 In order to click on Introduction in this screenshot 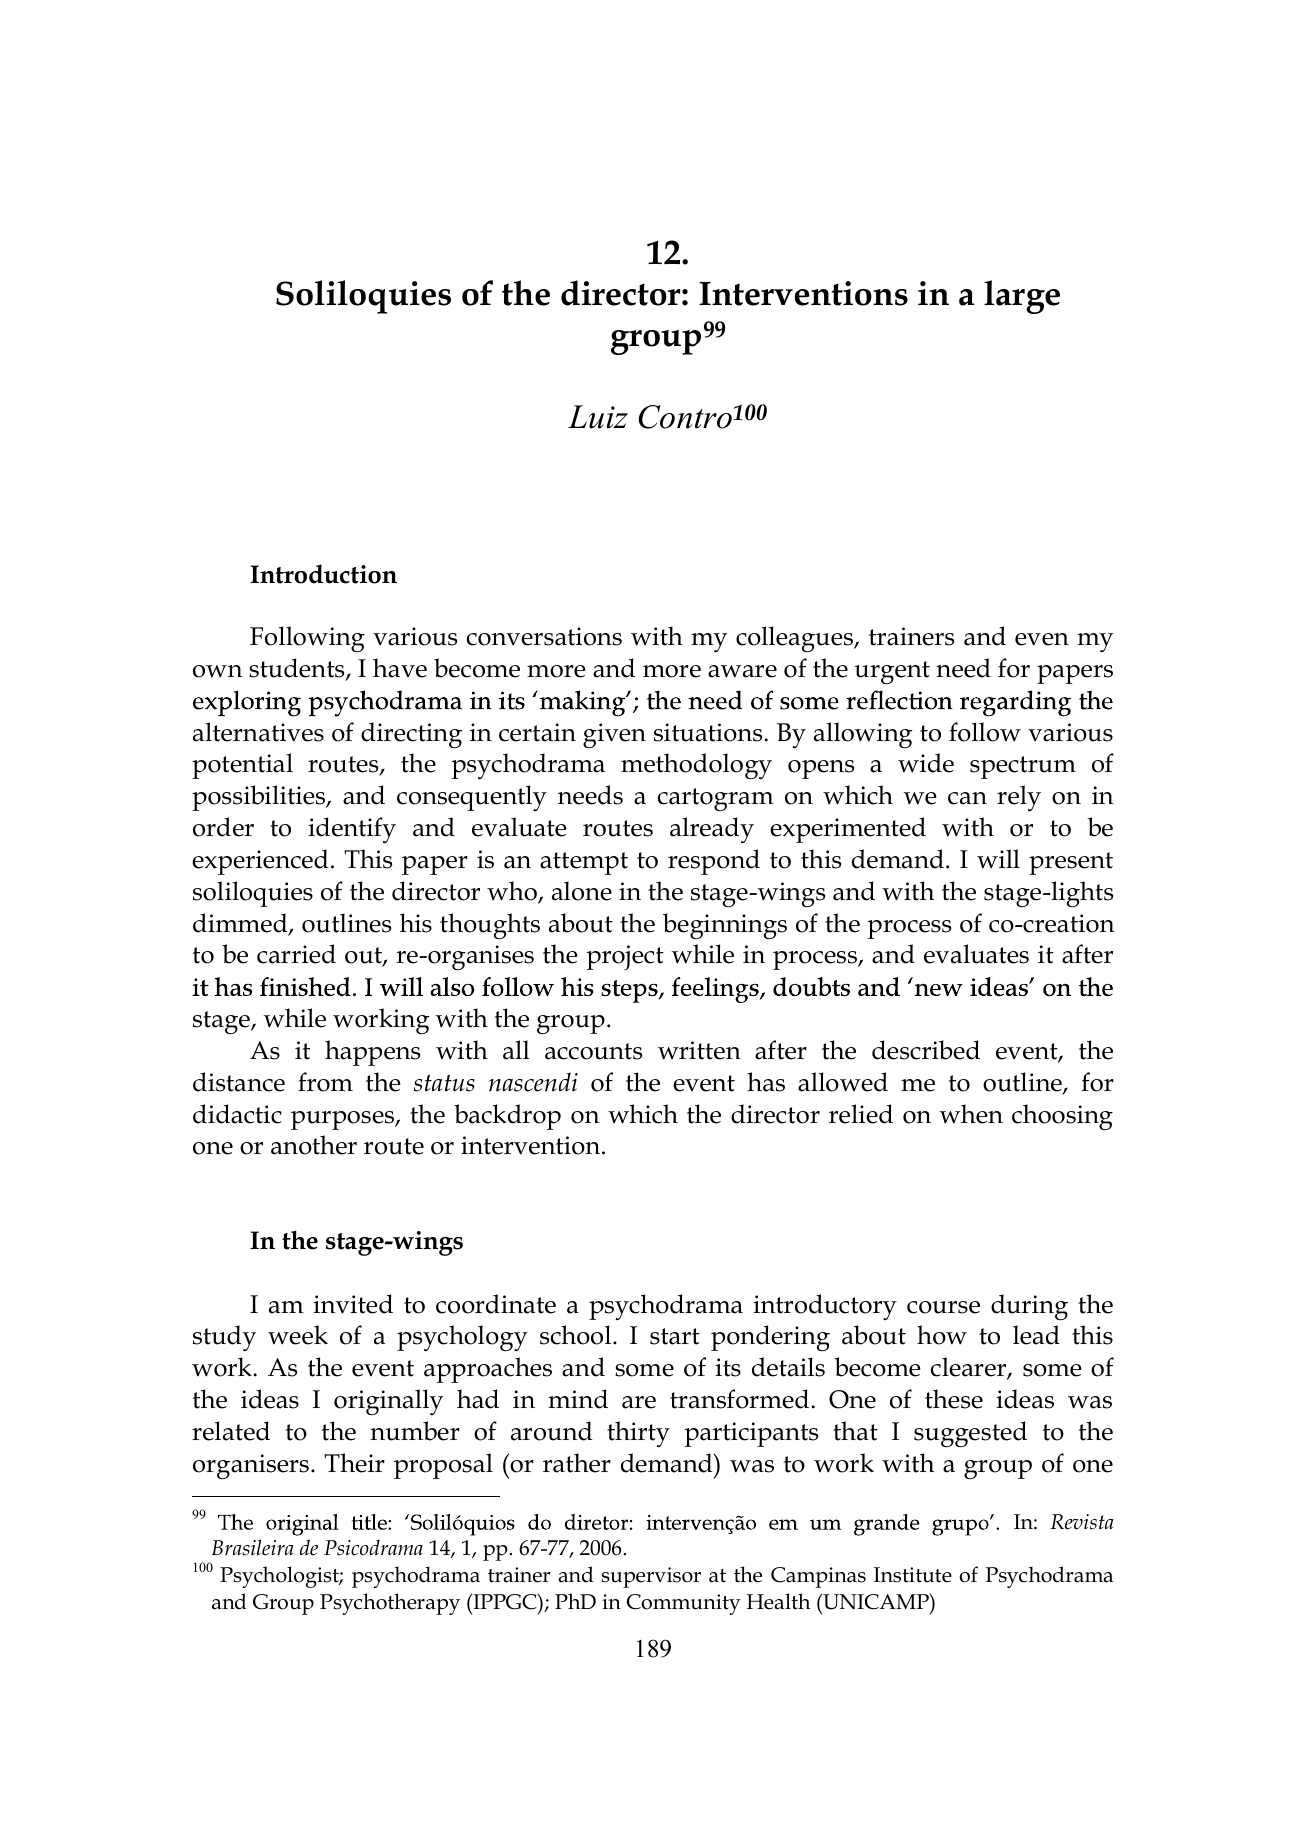, I will do `click(323, 574)`.
